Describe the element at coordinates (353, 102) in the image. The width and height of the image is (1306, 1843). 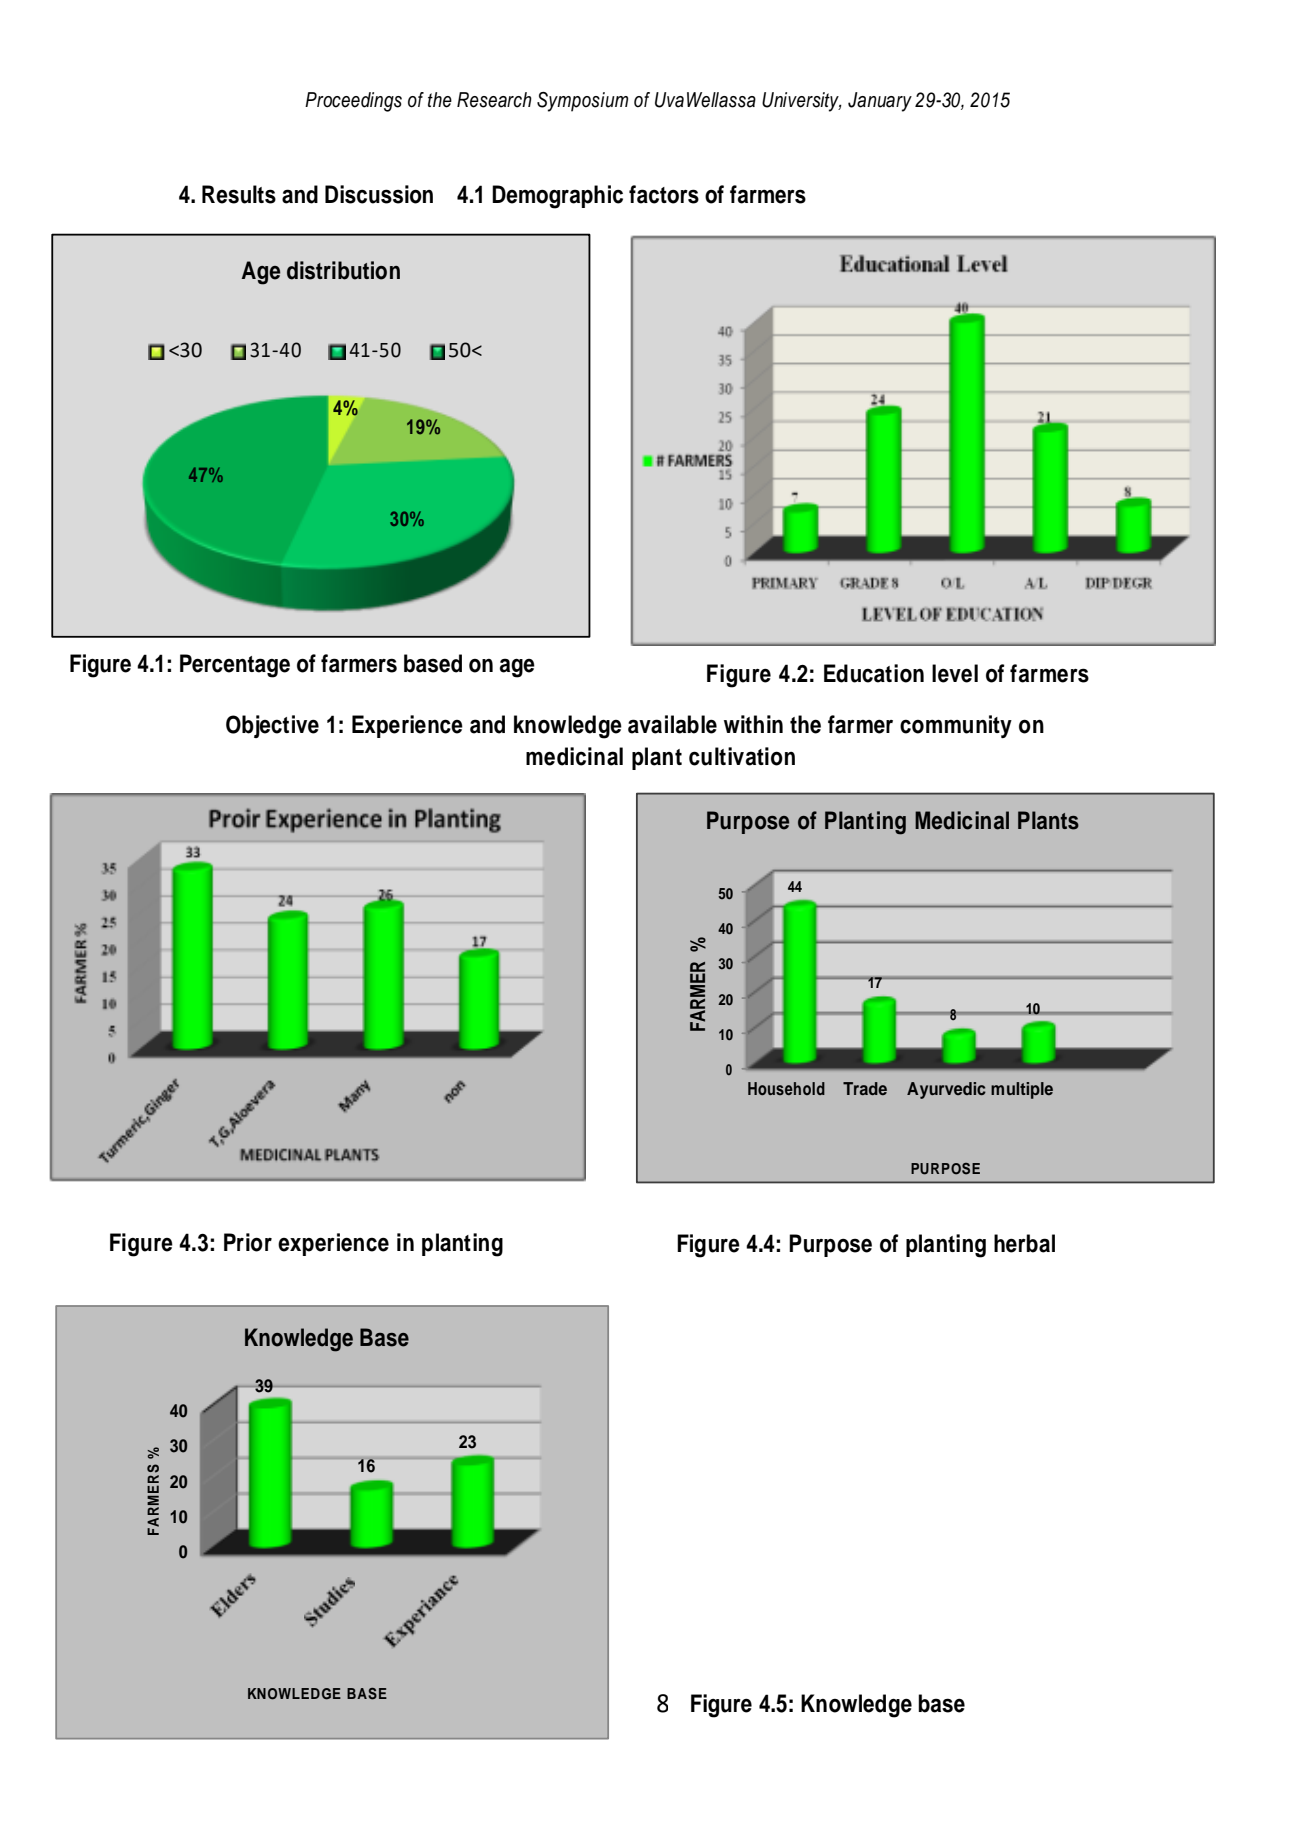
I see `Proceedings` at that location.
